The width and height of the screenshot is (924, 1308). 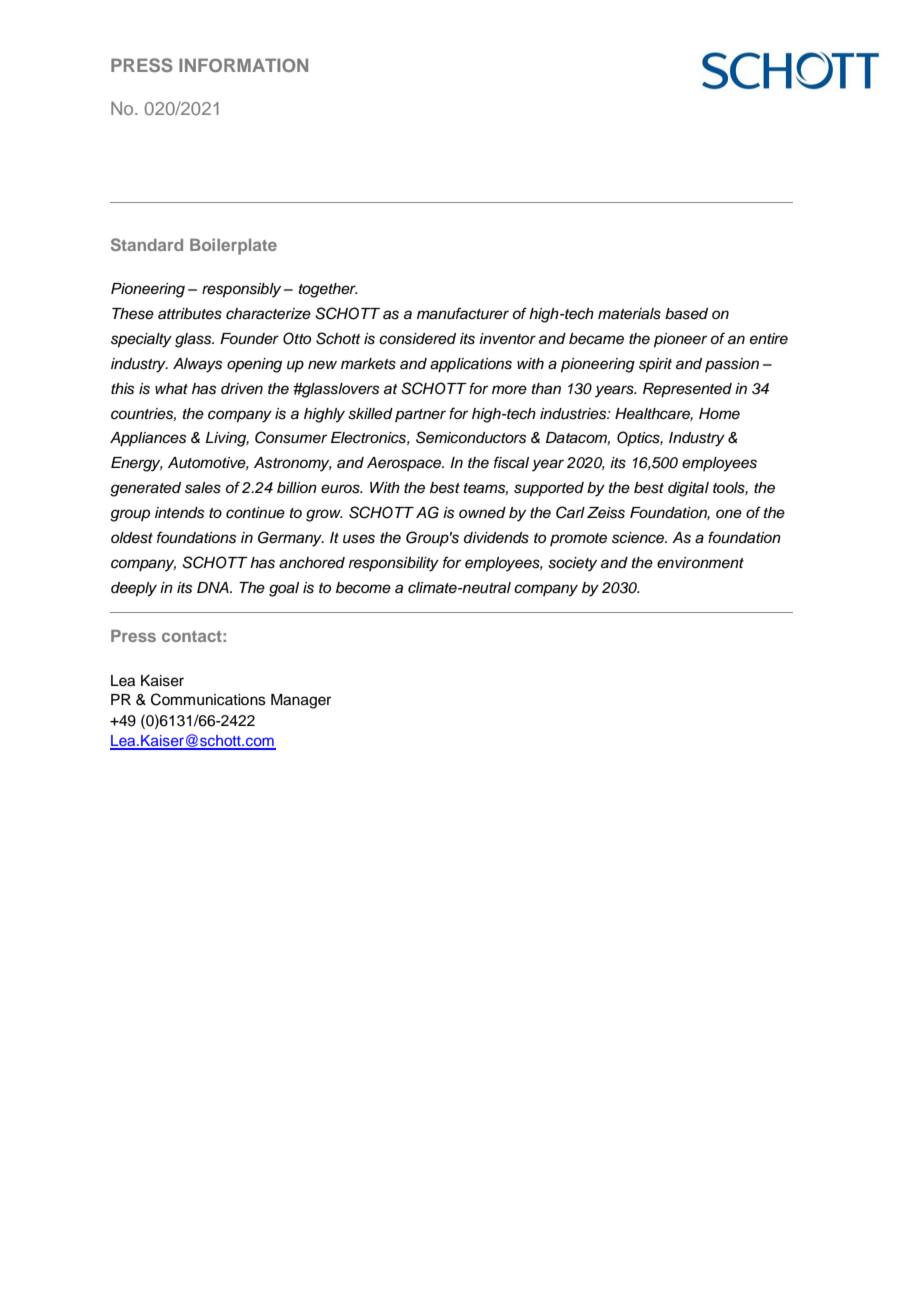 I want to click on Communications, so click(x=208, y=699).
